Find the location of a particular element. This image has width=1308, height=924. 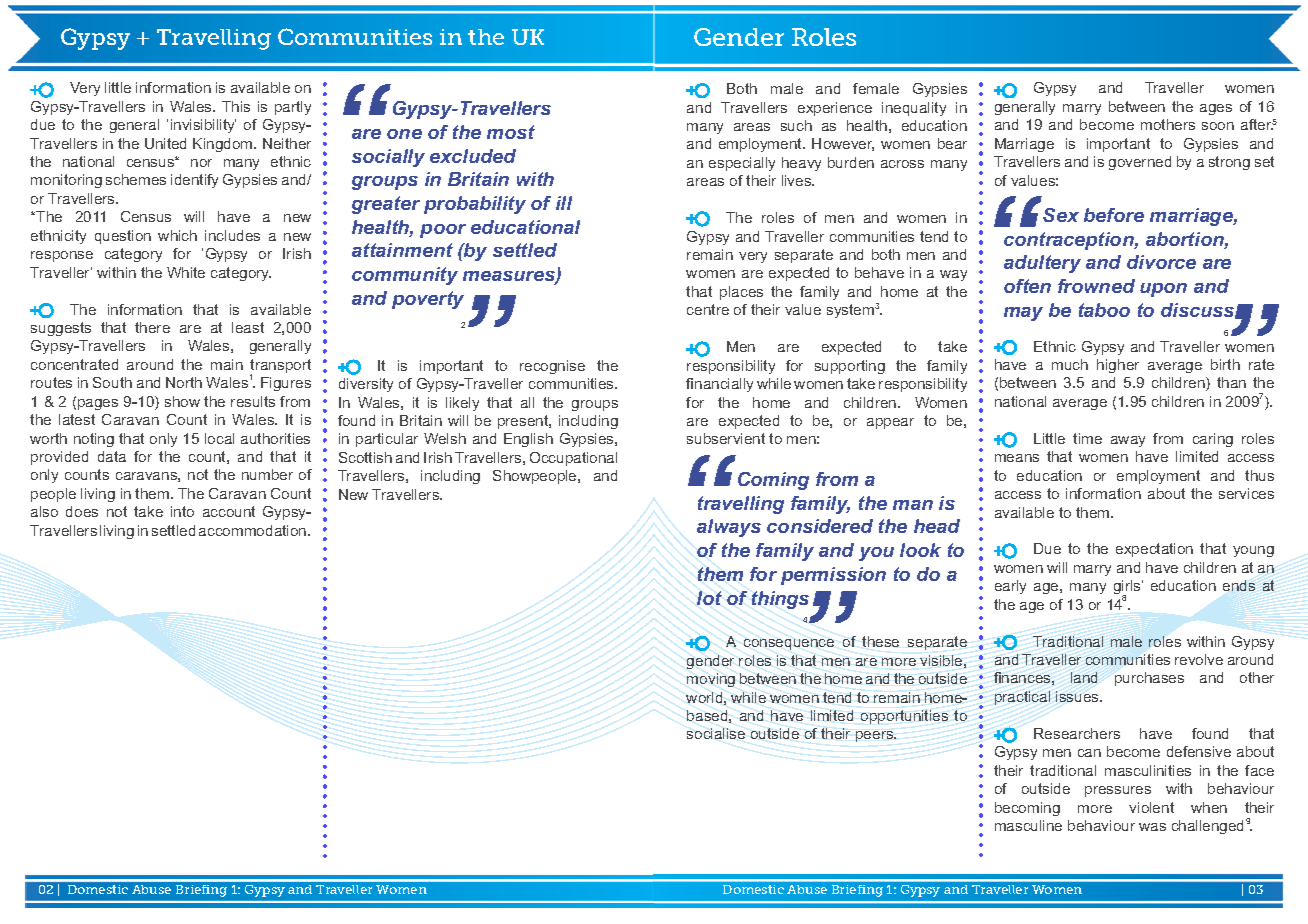

frowned is located at coordinates (1096, 286).
